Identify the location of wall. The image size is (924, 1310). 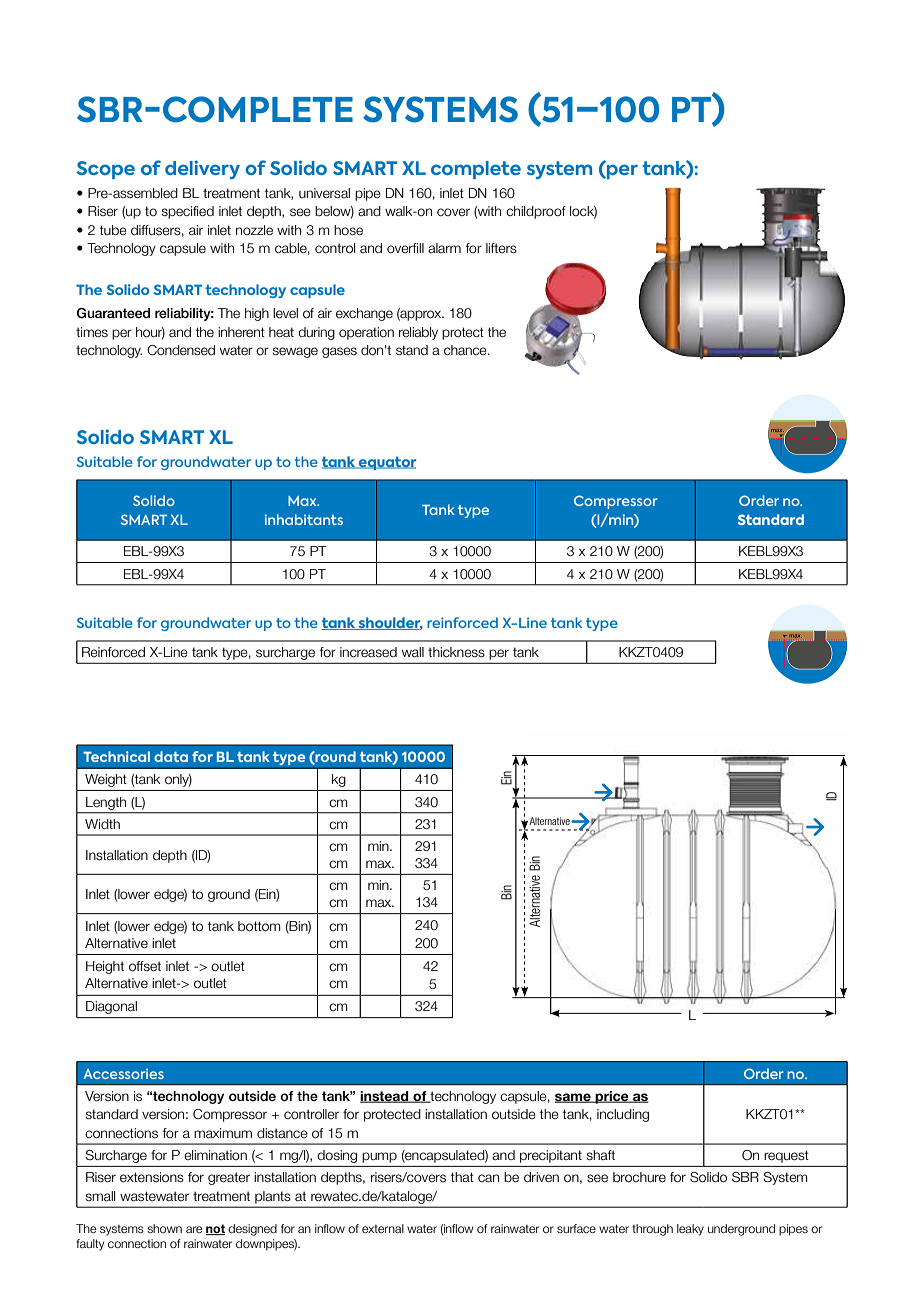
(413, 652).
